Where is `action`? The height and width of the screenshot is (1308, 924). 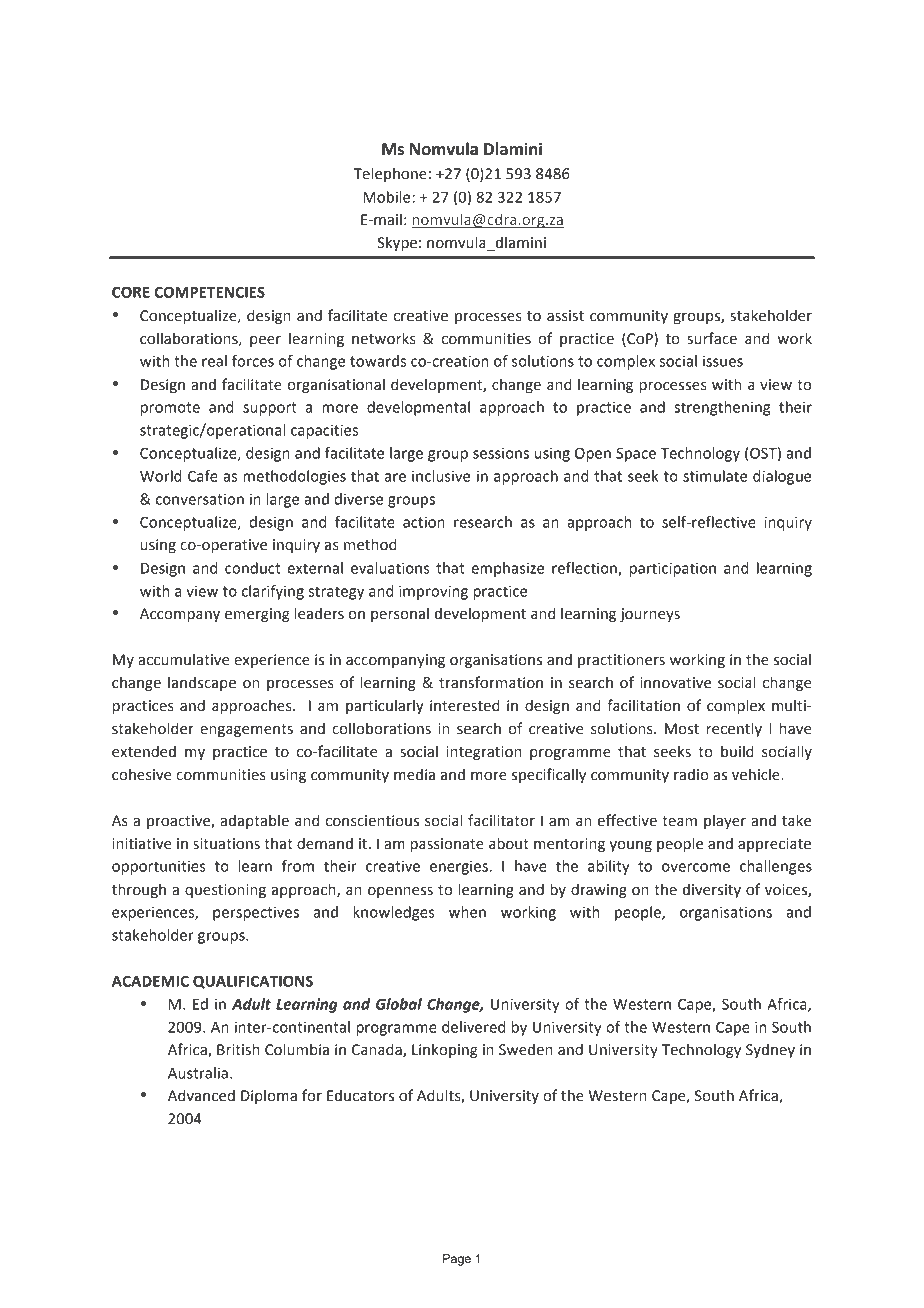
action is located at coordinates (424, 522).
